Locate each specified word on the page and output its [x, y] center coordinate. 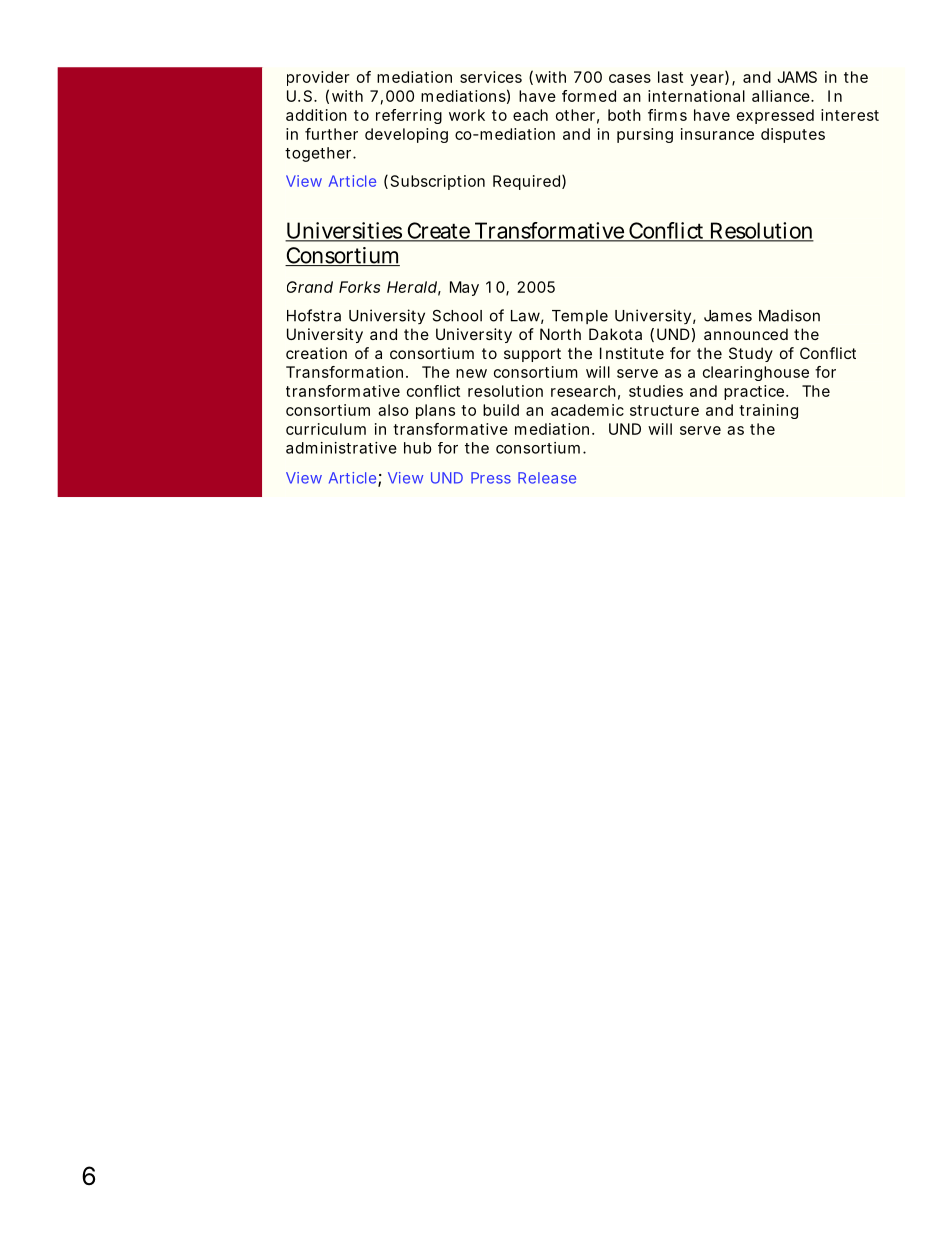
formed [589, 96]
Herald [414, 288]
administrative [341, 448]
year [709, 79]
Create [438, 231]
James [728, 316]
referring [409, 116]
